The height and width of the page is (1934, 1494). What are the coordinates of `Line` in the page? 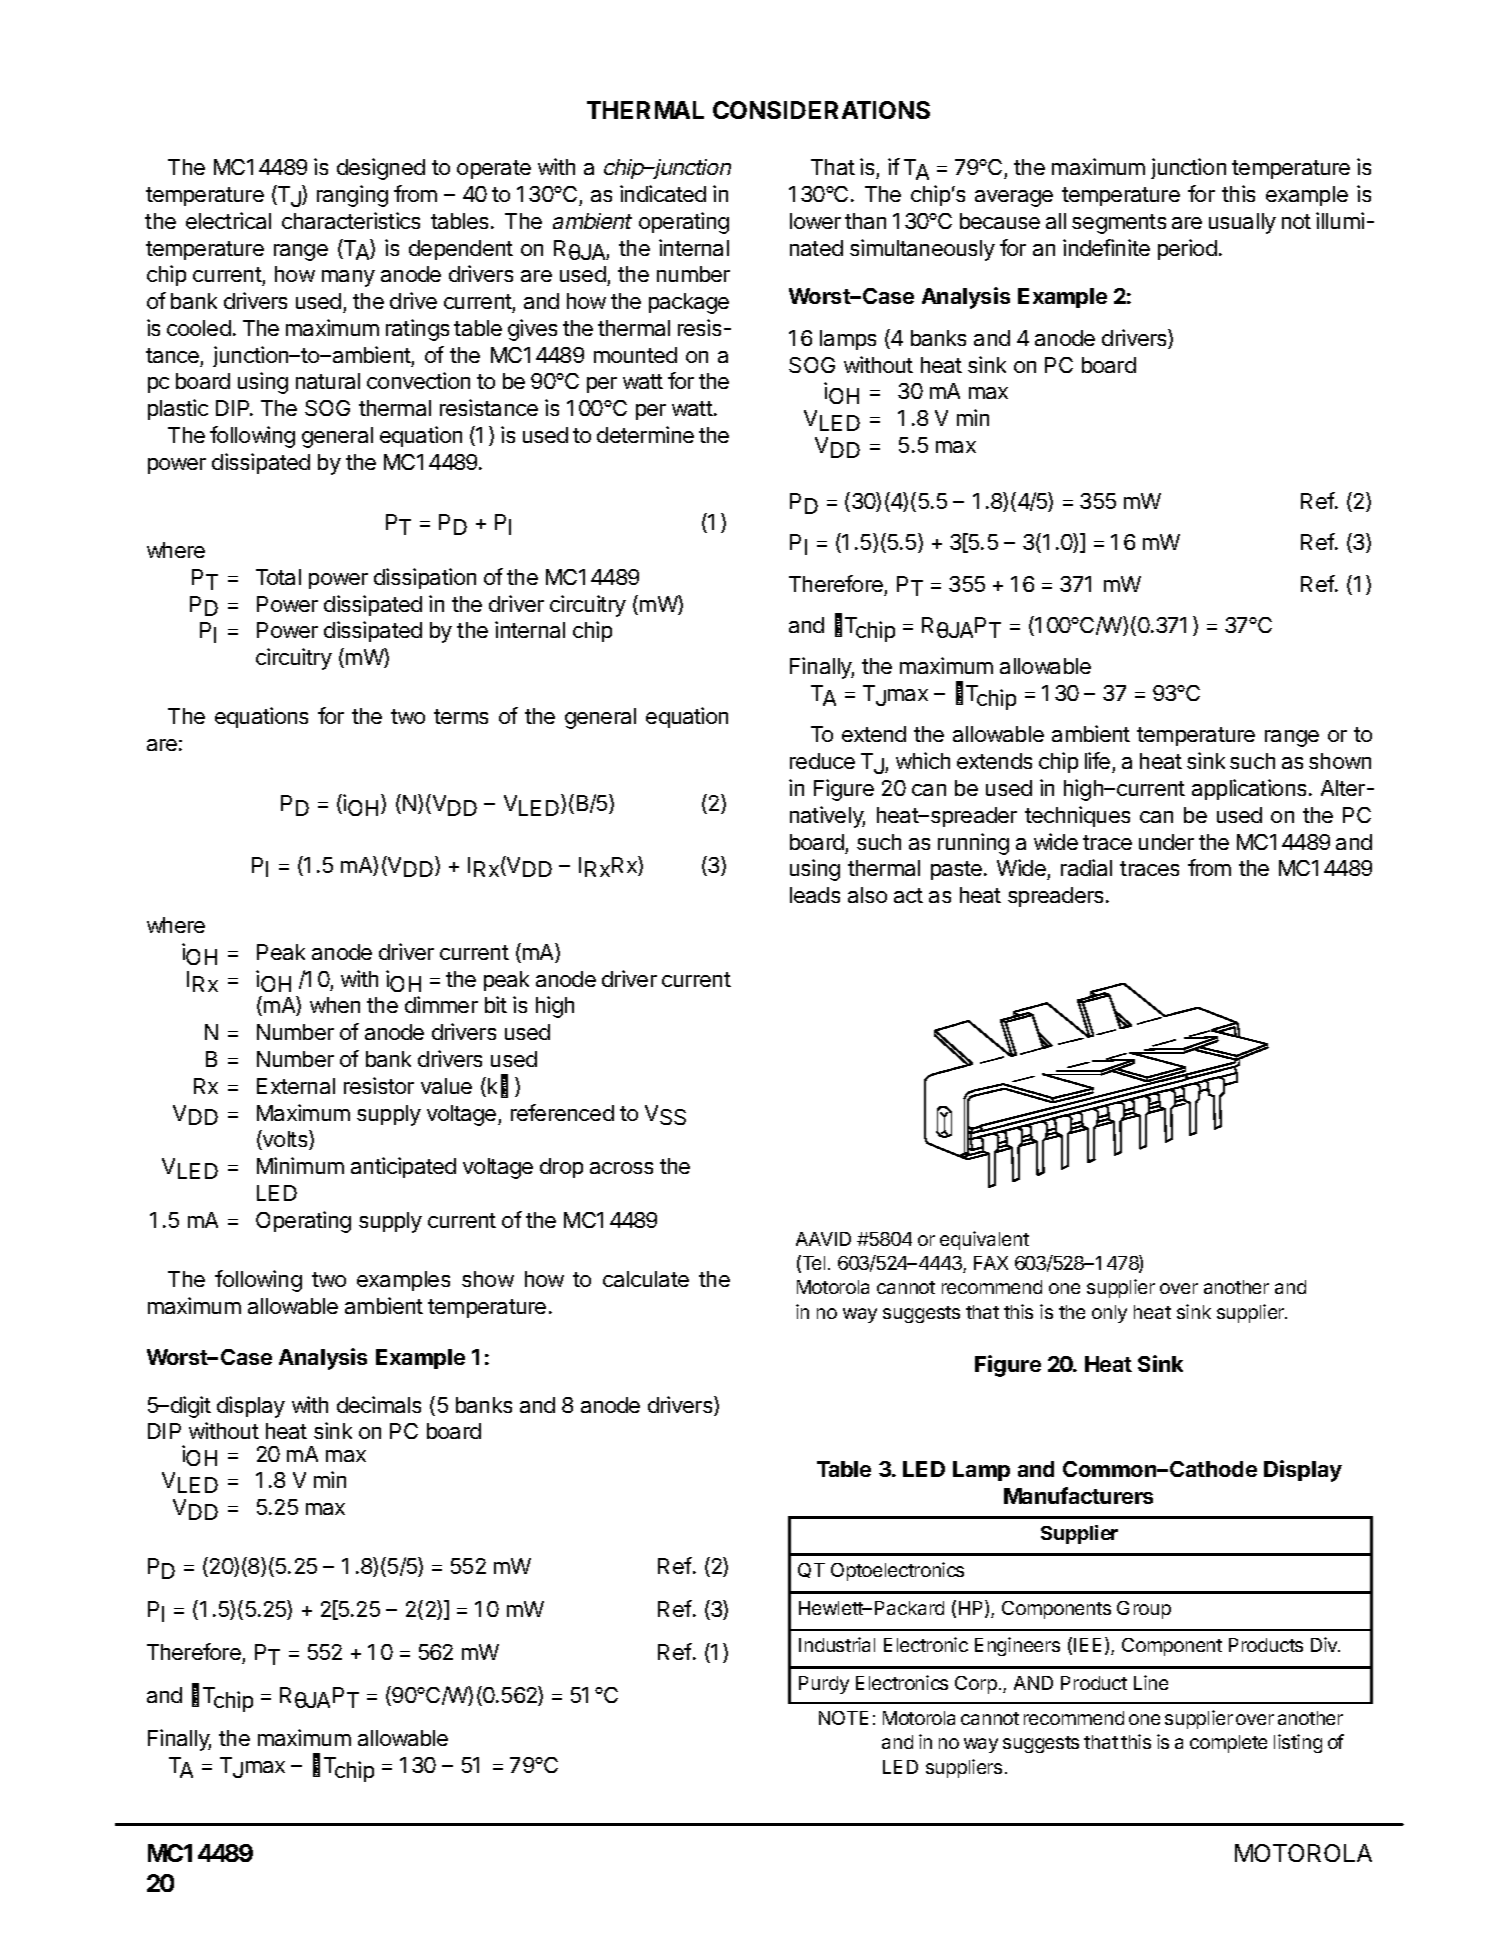 It's located at (1151, 1682).
